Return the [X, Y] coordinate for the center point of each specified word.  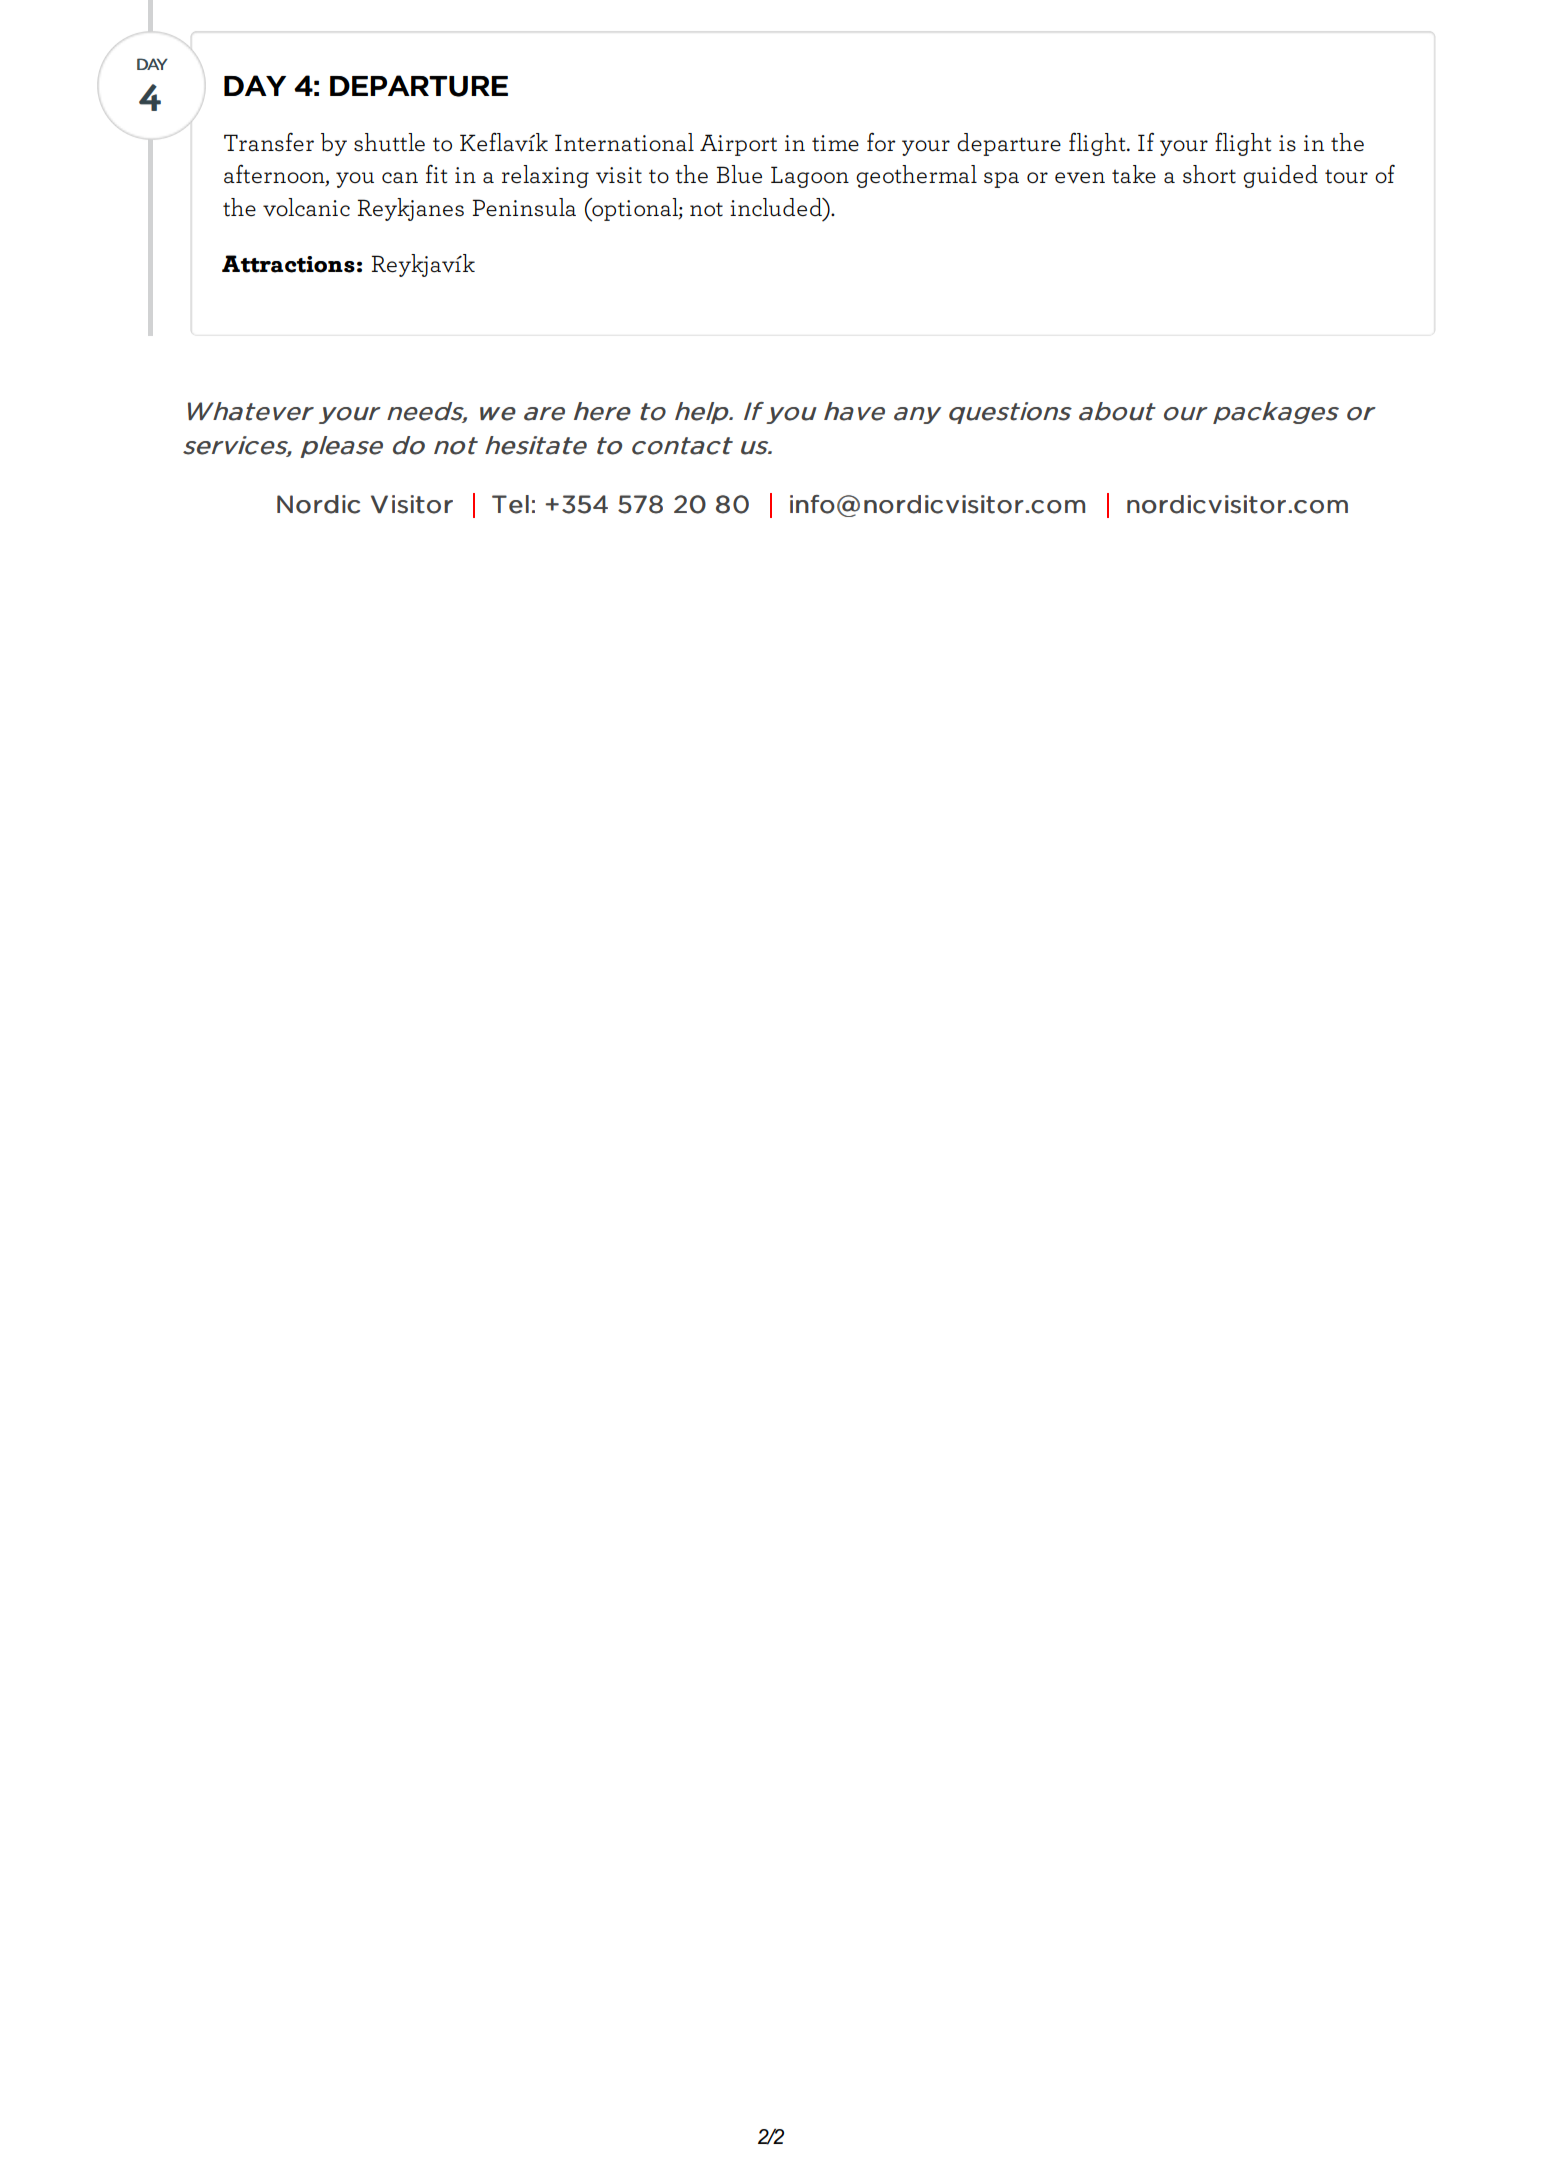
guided [1280, 176]
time [835, 143]
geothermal [916, 176]
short [1209, 174]
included [777, 207]
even [1080, 178]
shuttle [389, 142]
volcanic [306, 207]
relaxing [545, 176]
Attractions [288, 264]
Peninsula [524, 207]
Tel [510, 504]
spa [1001, 180]
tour [1346, 176]
